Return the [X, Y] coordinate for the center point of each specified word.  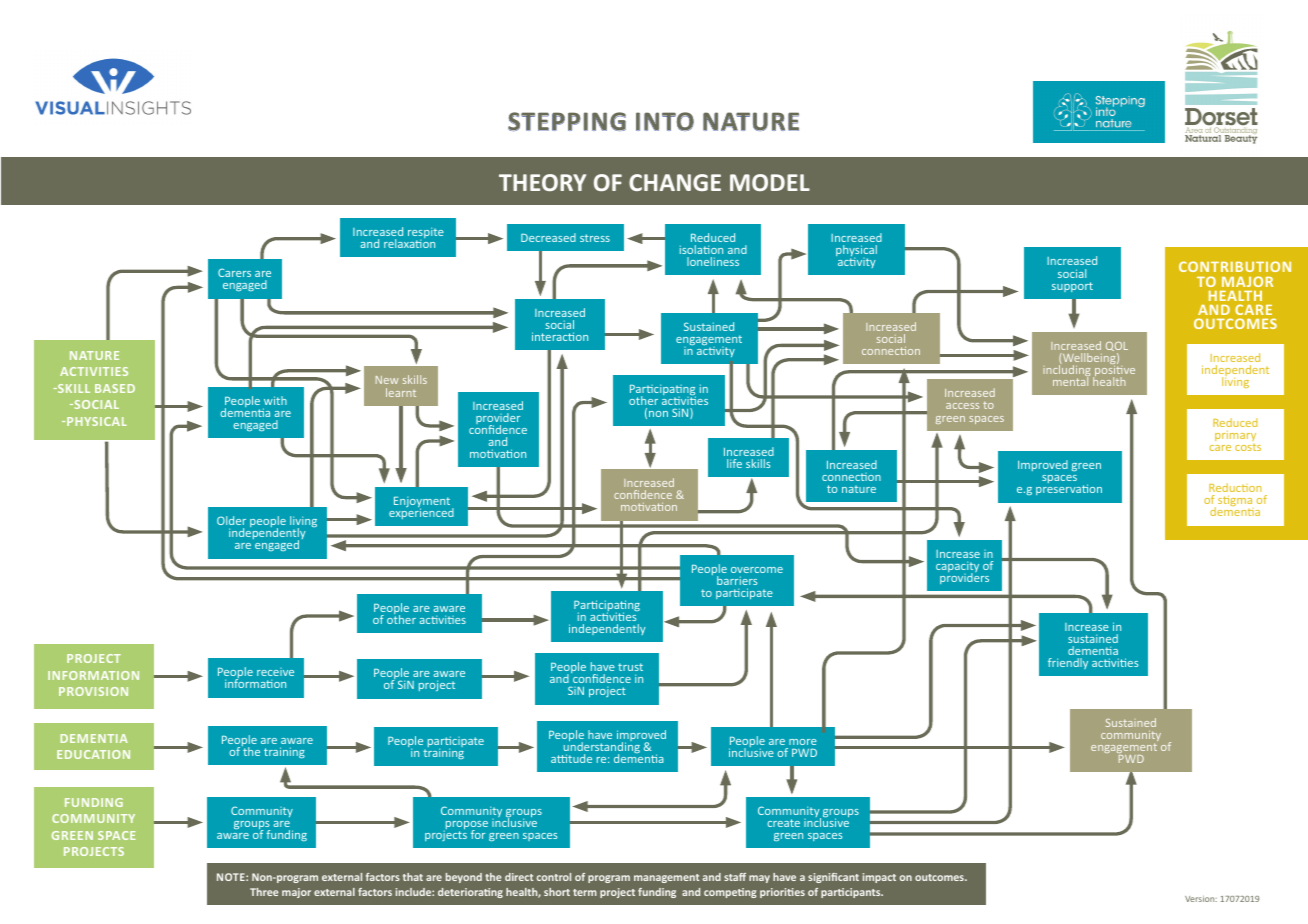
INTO [665, 121]
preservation [1069, 489]
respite [426, 234]
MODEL [770, 182]
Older [231, 520]
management [666, 878]
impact [879, 878]
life [734, 463]
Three [264, 892]
